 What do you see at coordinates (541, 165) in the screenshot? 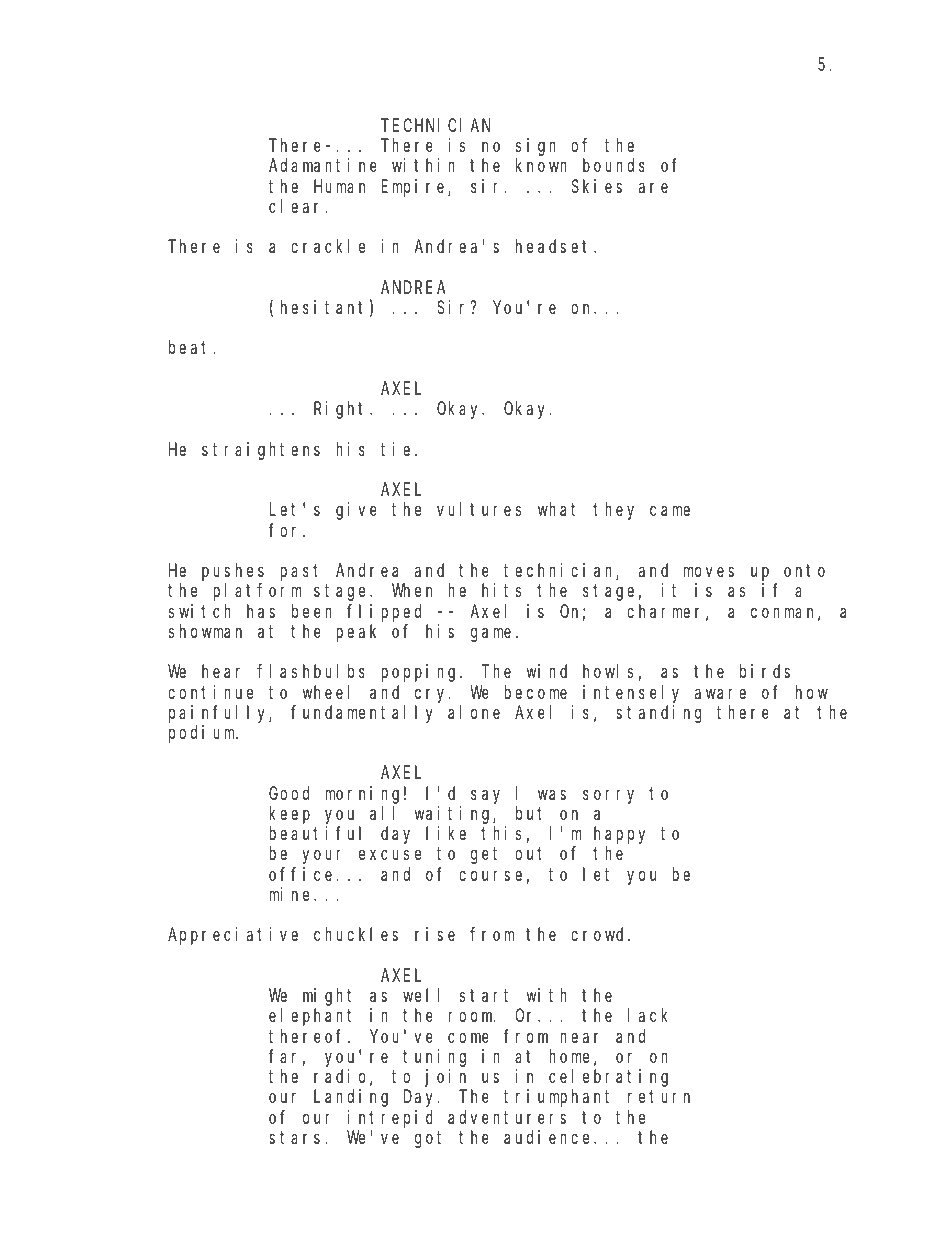
I see `known` at bounding box center [541, 165].
